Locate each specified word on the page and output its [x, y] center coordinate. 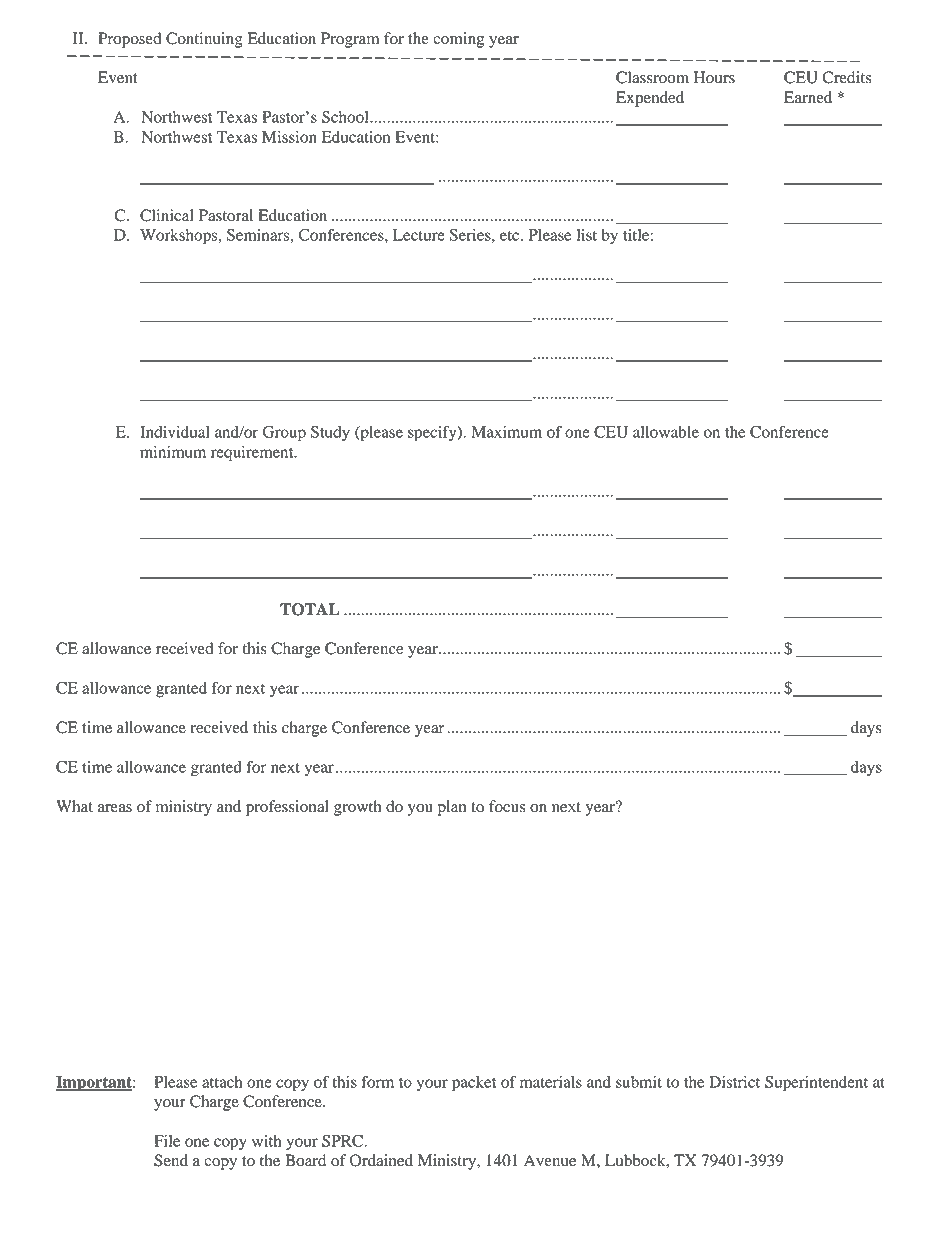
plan [452, 808]
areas [115, 808]
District [734, 1082]
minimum [173, 452]
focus [507, 806]
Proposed [130, 40]
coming [458, 40]
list [587, 235]
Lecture [419, 235]
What [74, 806]
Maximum [506, 432]
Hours [714, 77]
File [167, 1141]
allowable [666, 432]
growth [358, 808]
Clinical [167, 215]
